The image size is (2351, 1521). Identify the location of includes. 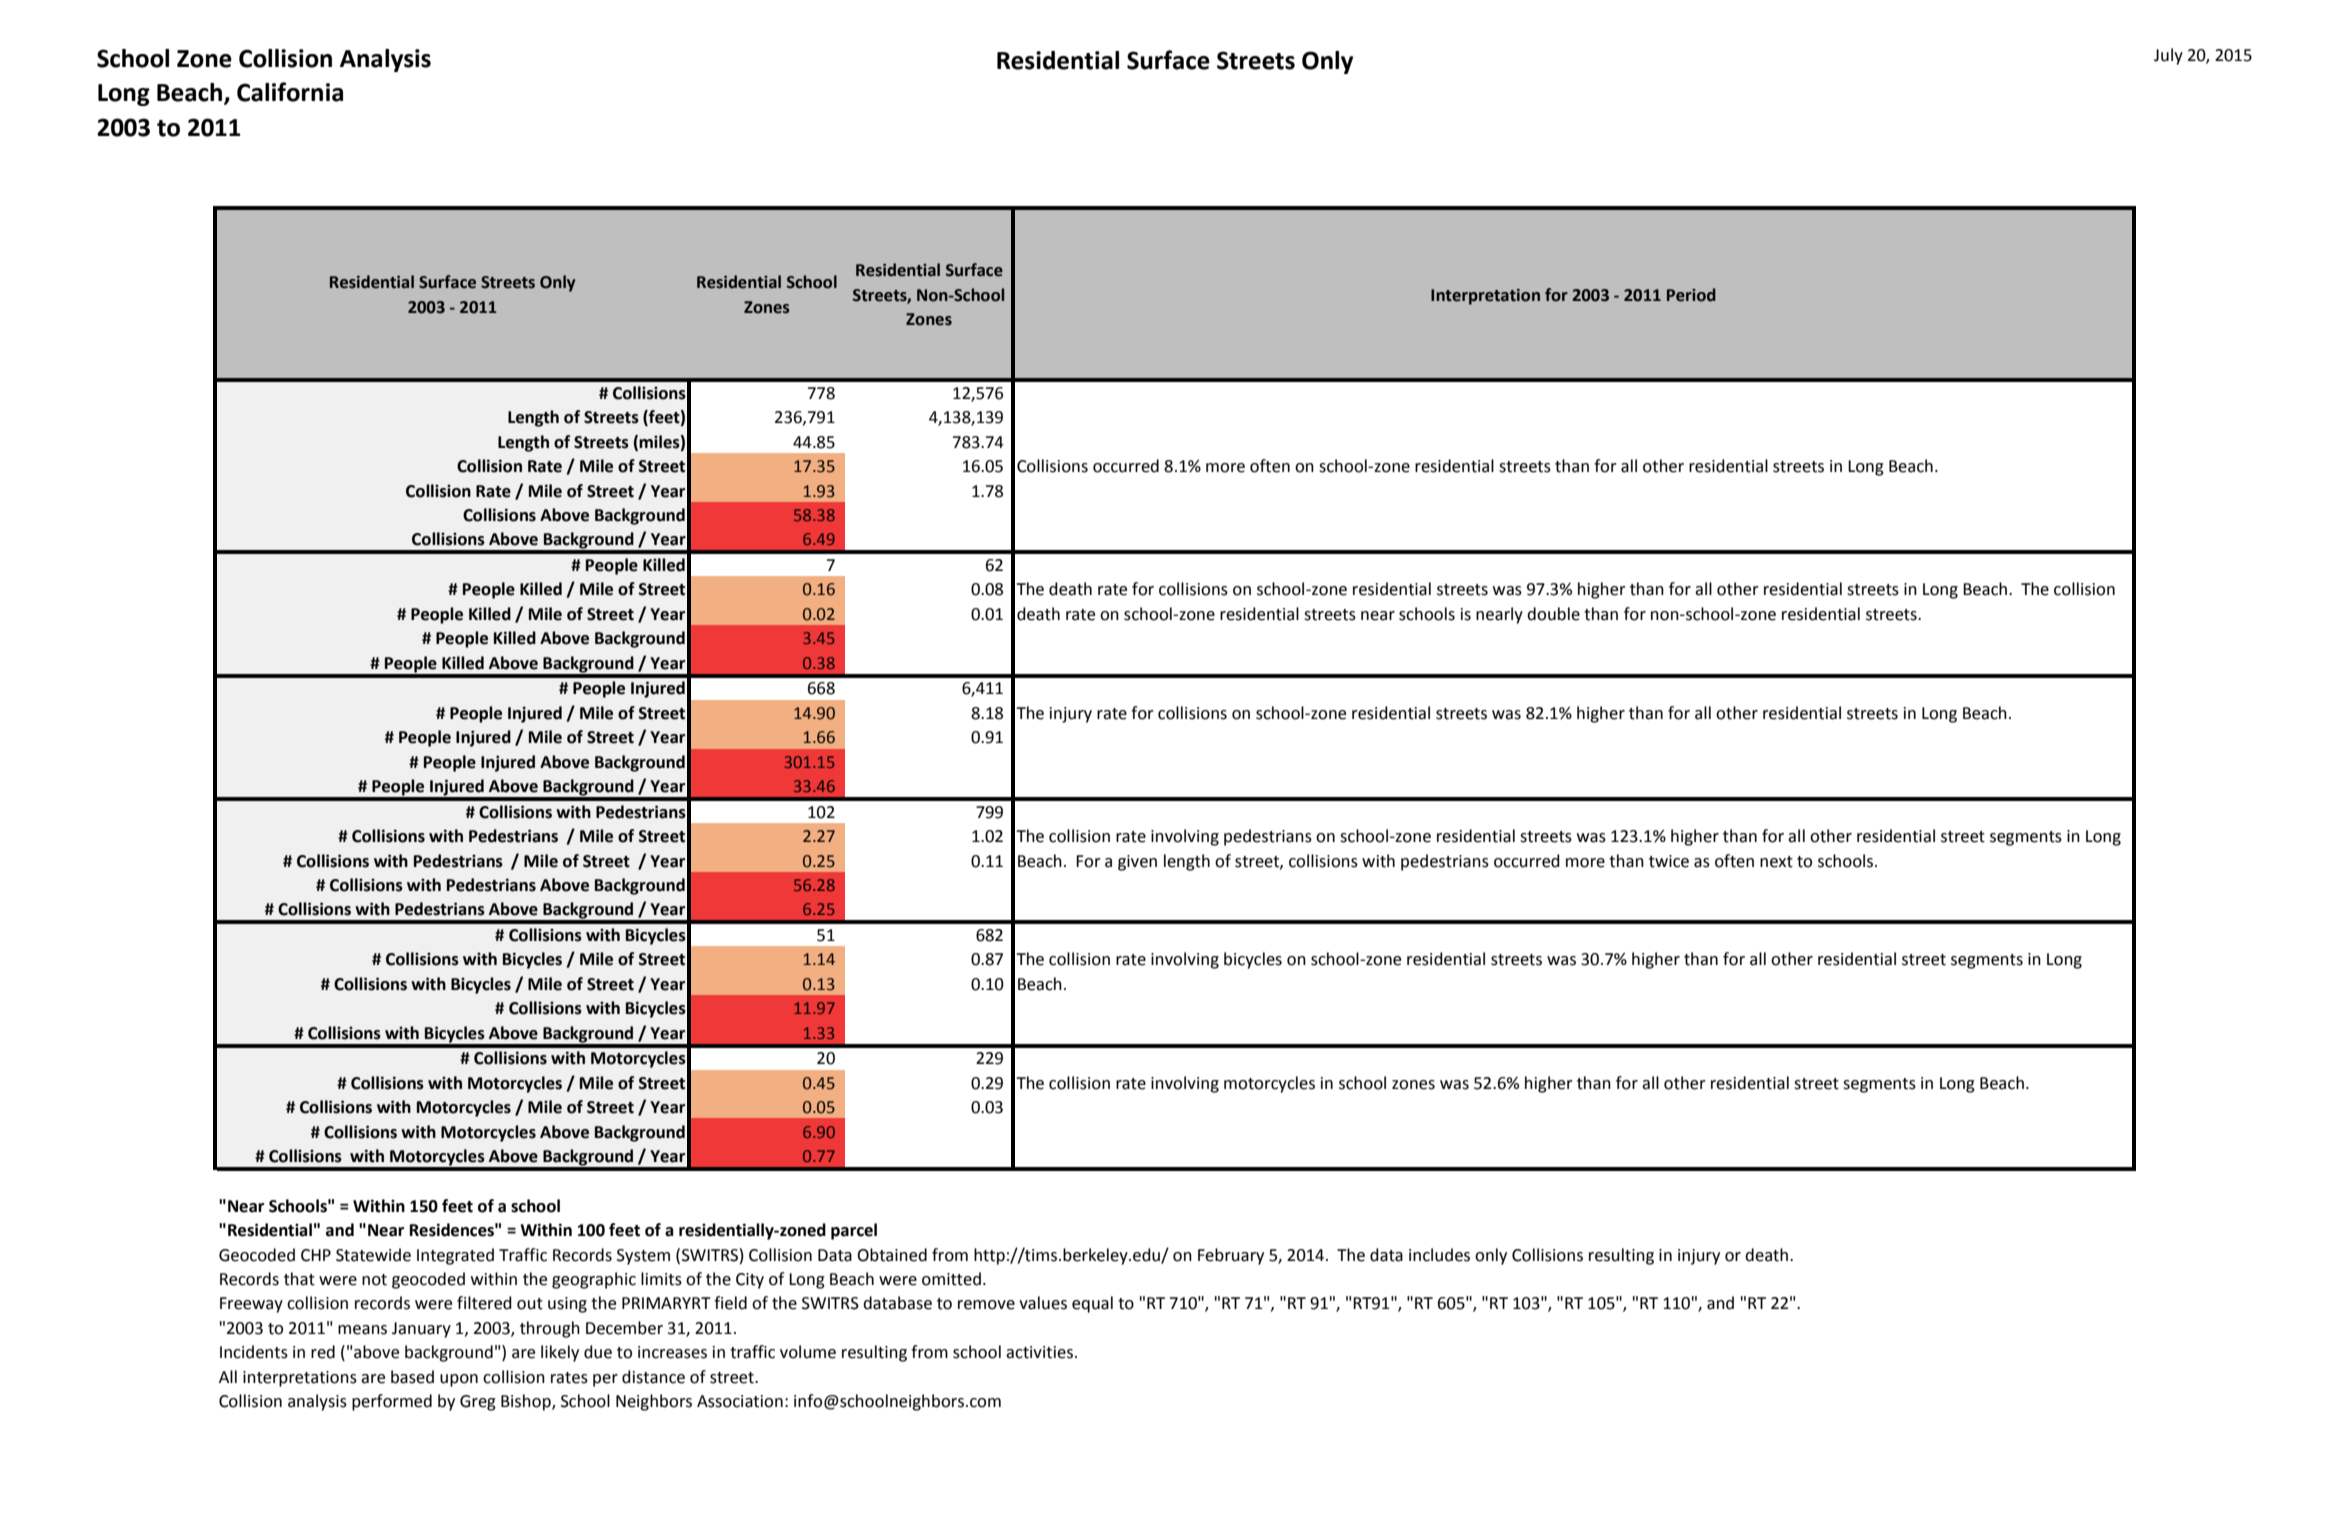
(1439, 1255).
